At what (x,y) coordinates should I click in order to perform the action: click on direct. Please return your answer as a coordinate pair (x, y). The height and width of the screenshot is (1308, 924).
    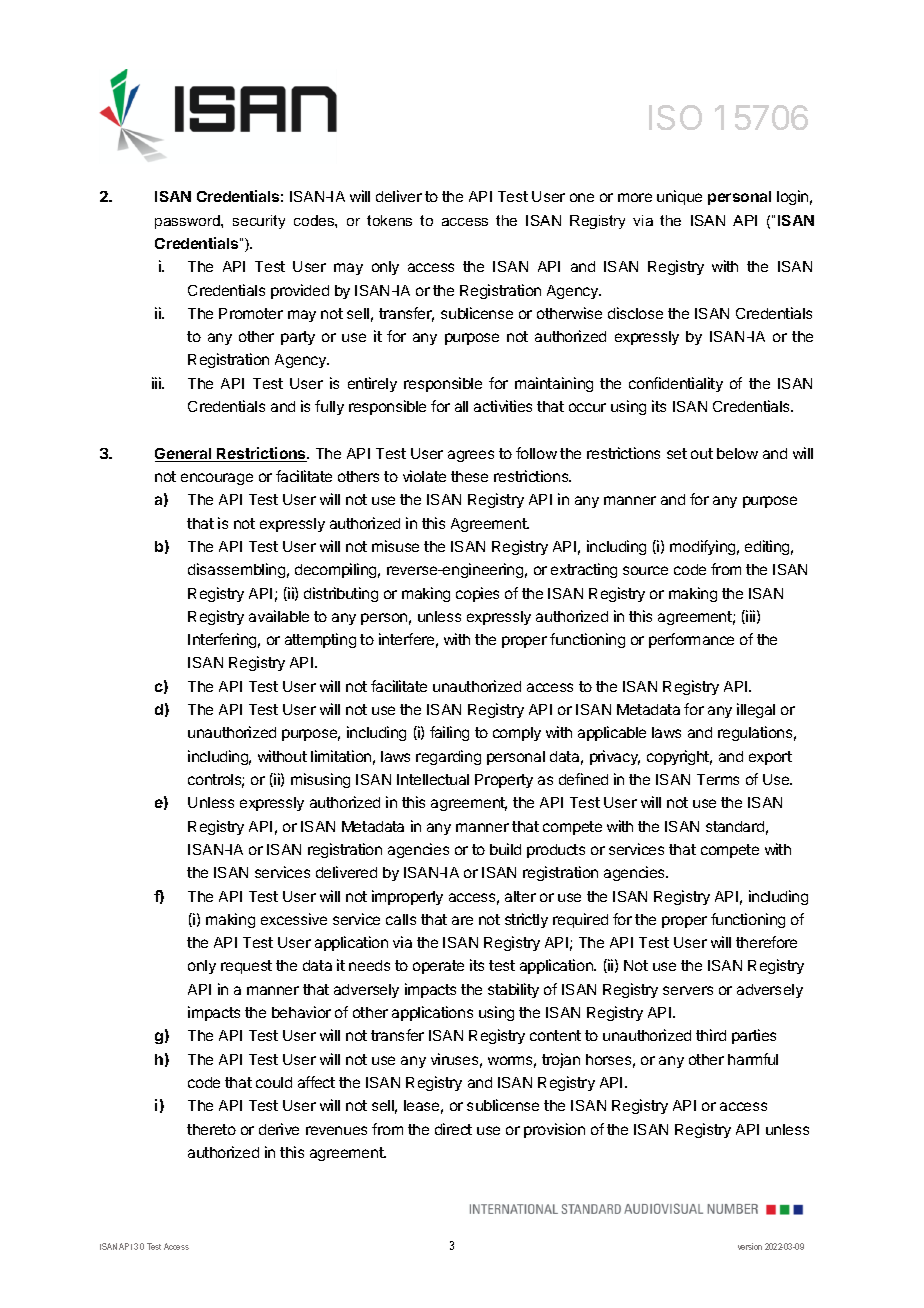
    Looking at the image, I should click on (453, 1129).
